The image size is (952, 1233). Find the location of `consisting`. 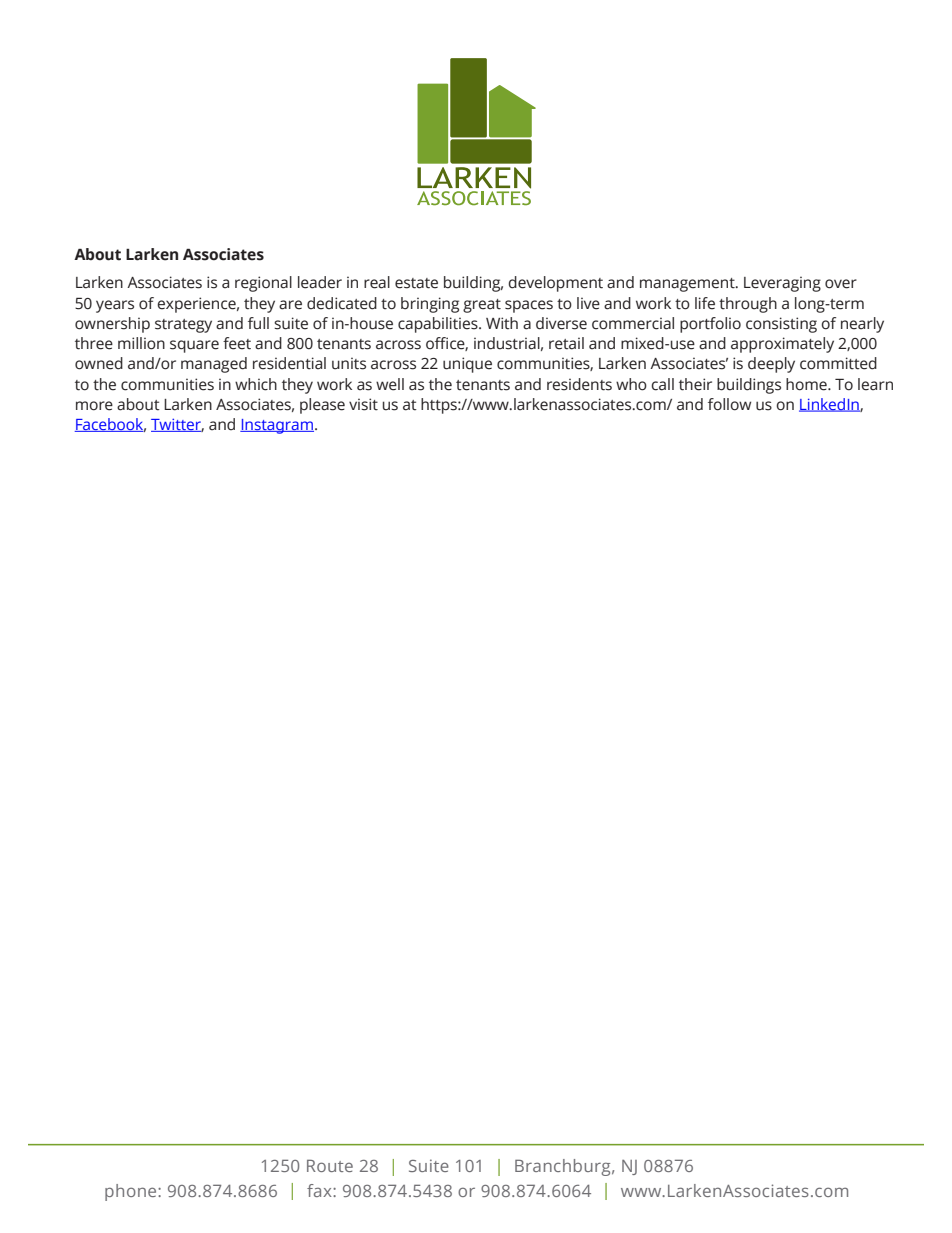

consisting is located at coordinates (781, 325).
